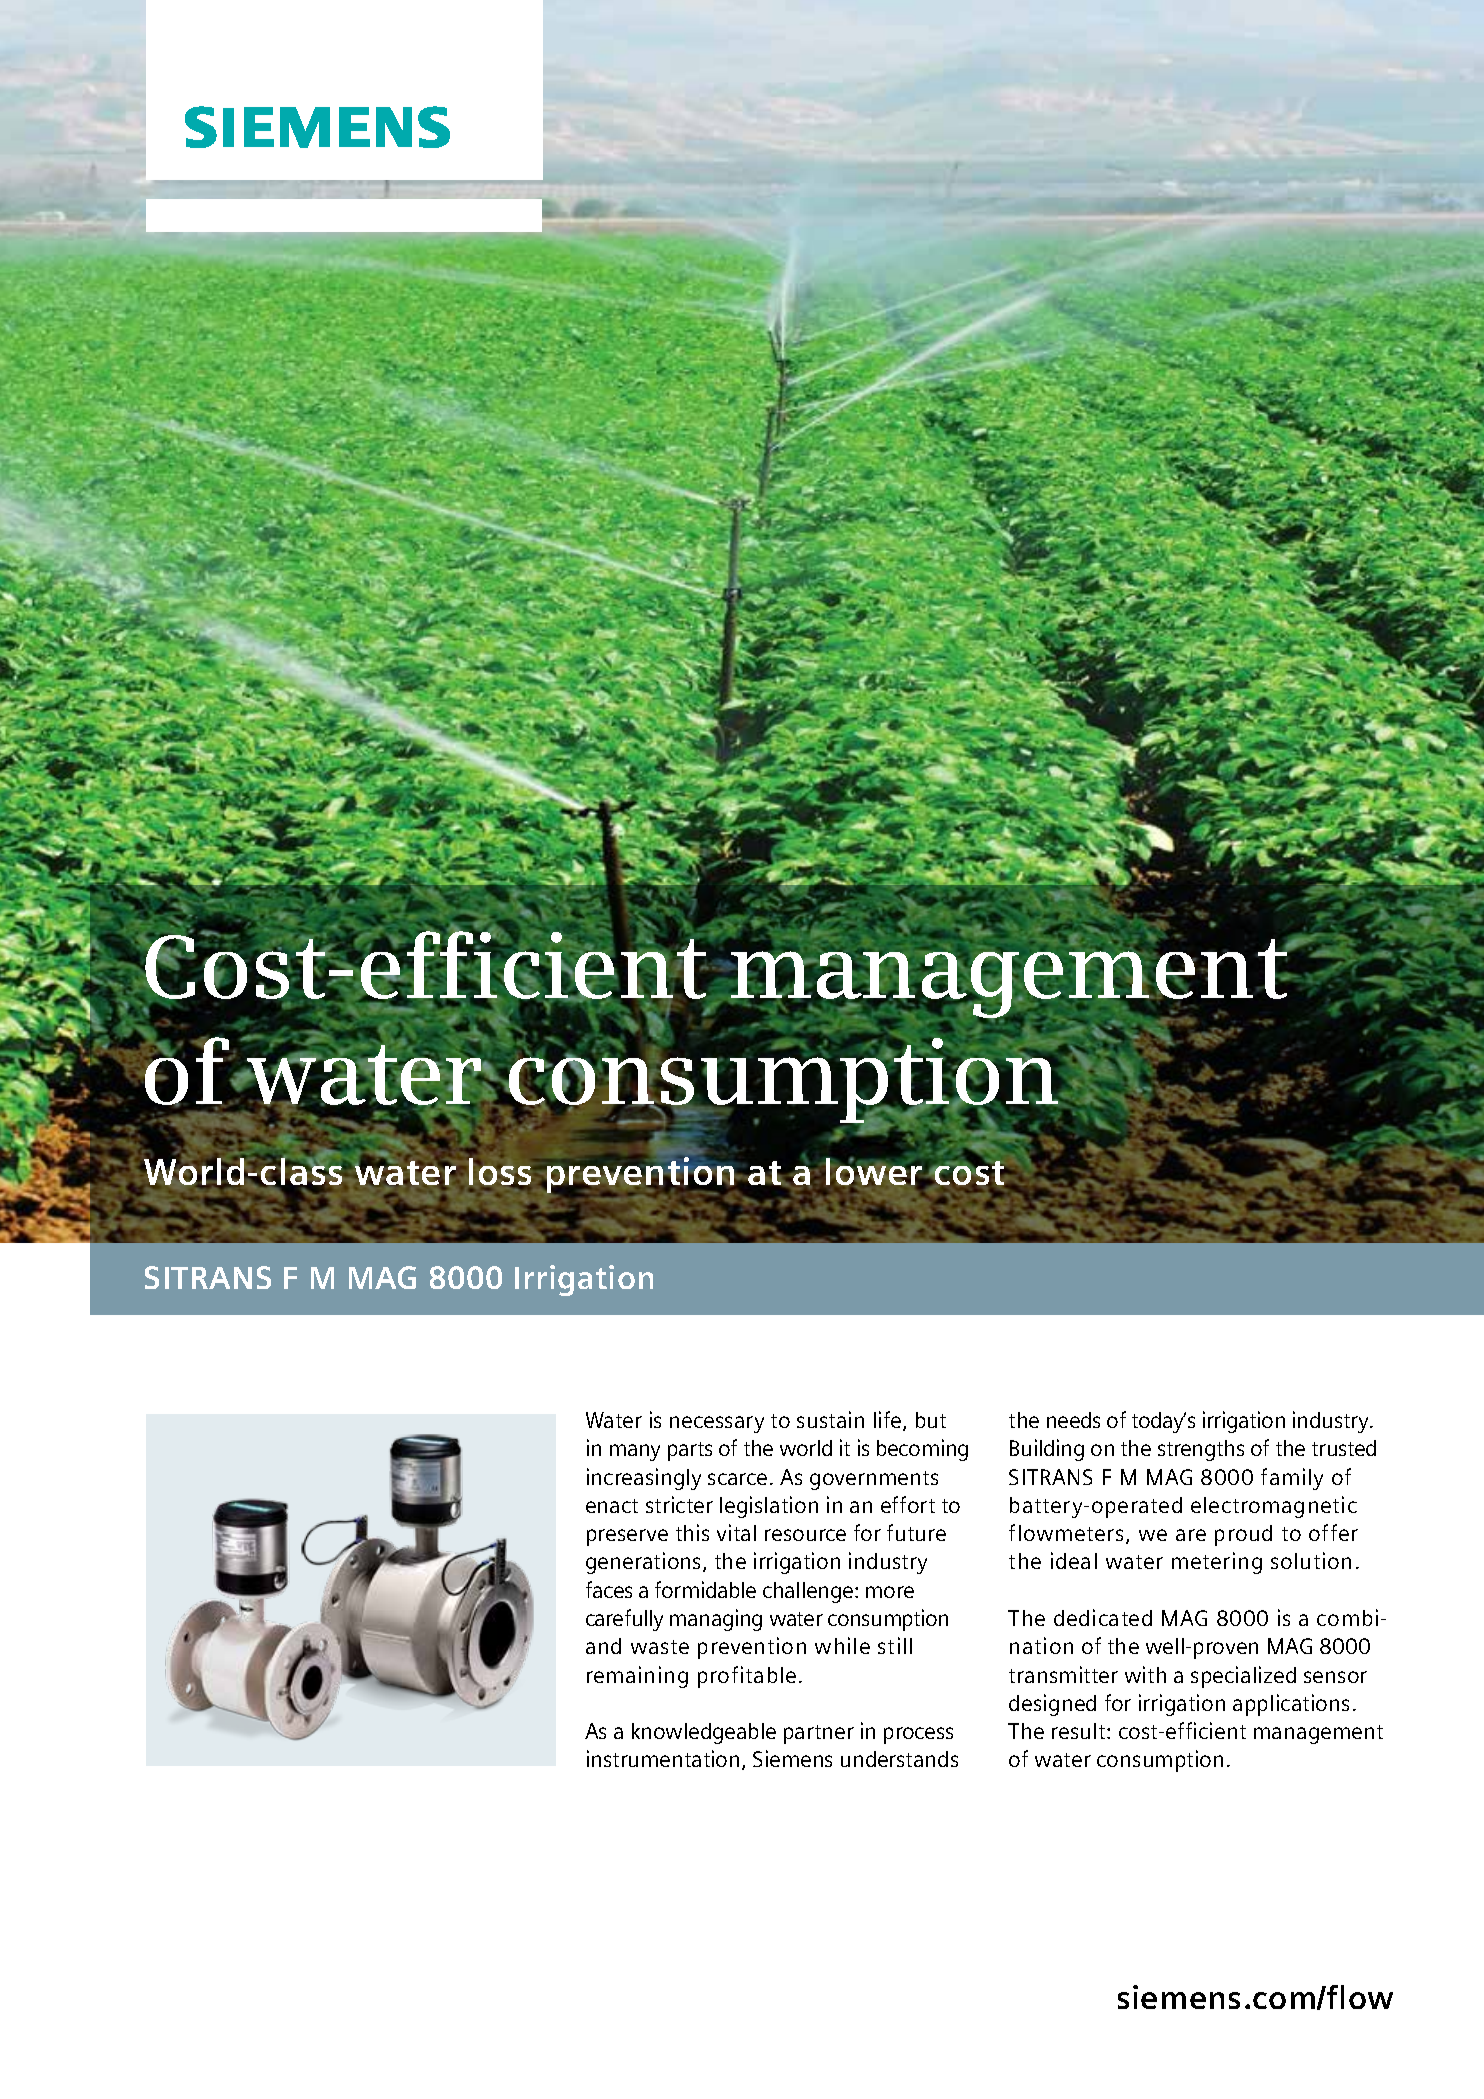  I want to click on process, so click(918, 1735).
